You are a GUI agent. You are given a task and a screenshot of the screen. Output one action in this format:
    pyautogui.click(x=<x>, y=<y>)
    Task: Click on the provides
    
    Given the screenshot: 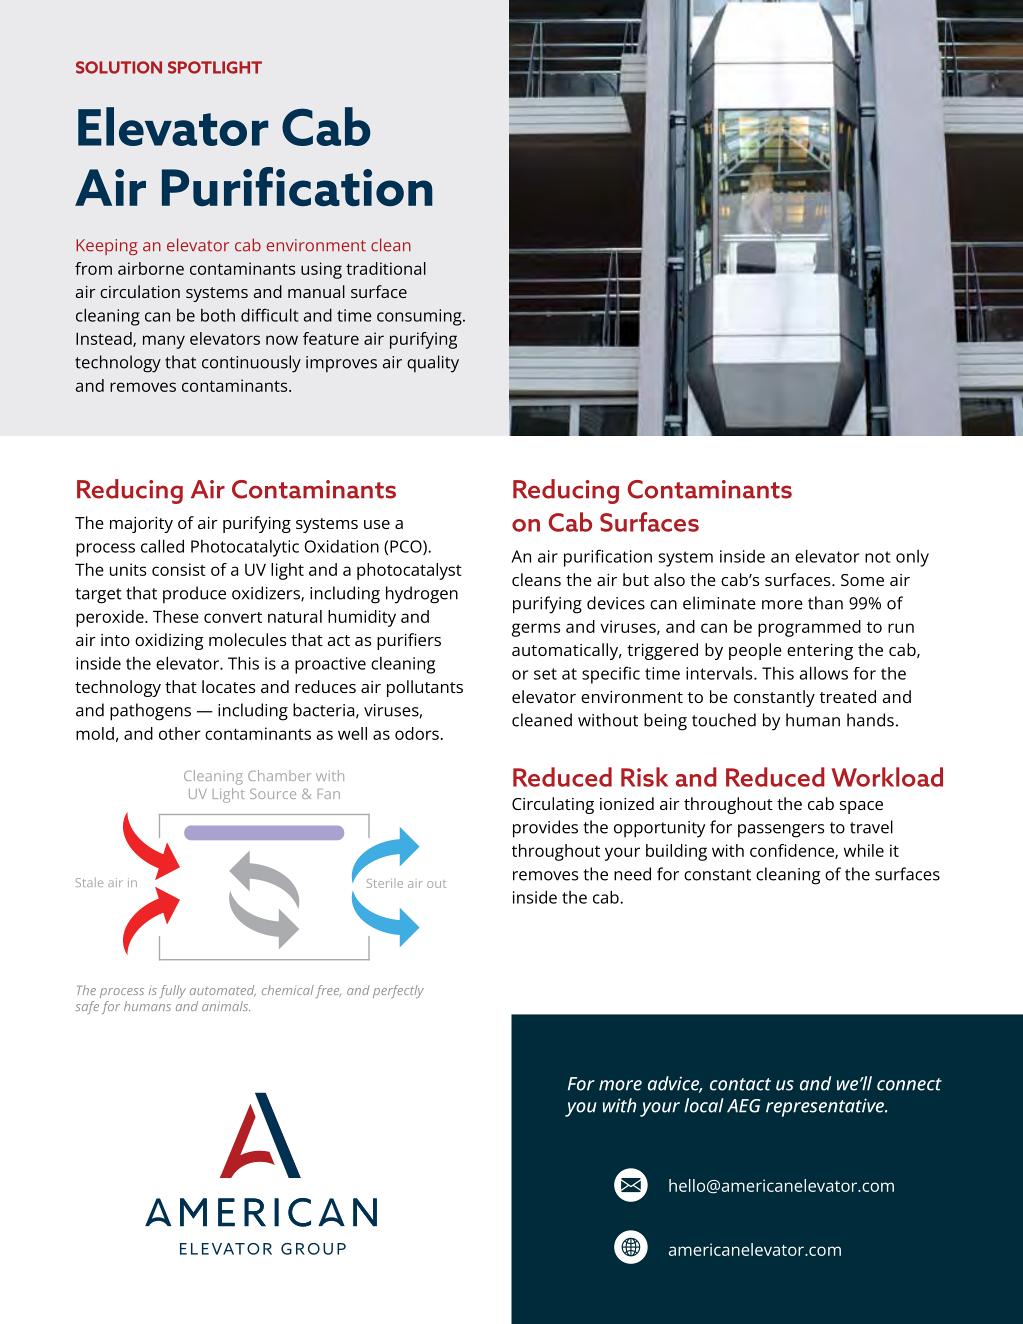 What is the action you would take?
    pyautogui.click(x=545, y=829)
